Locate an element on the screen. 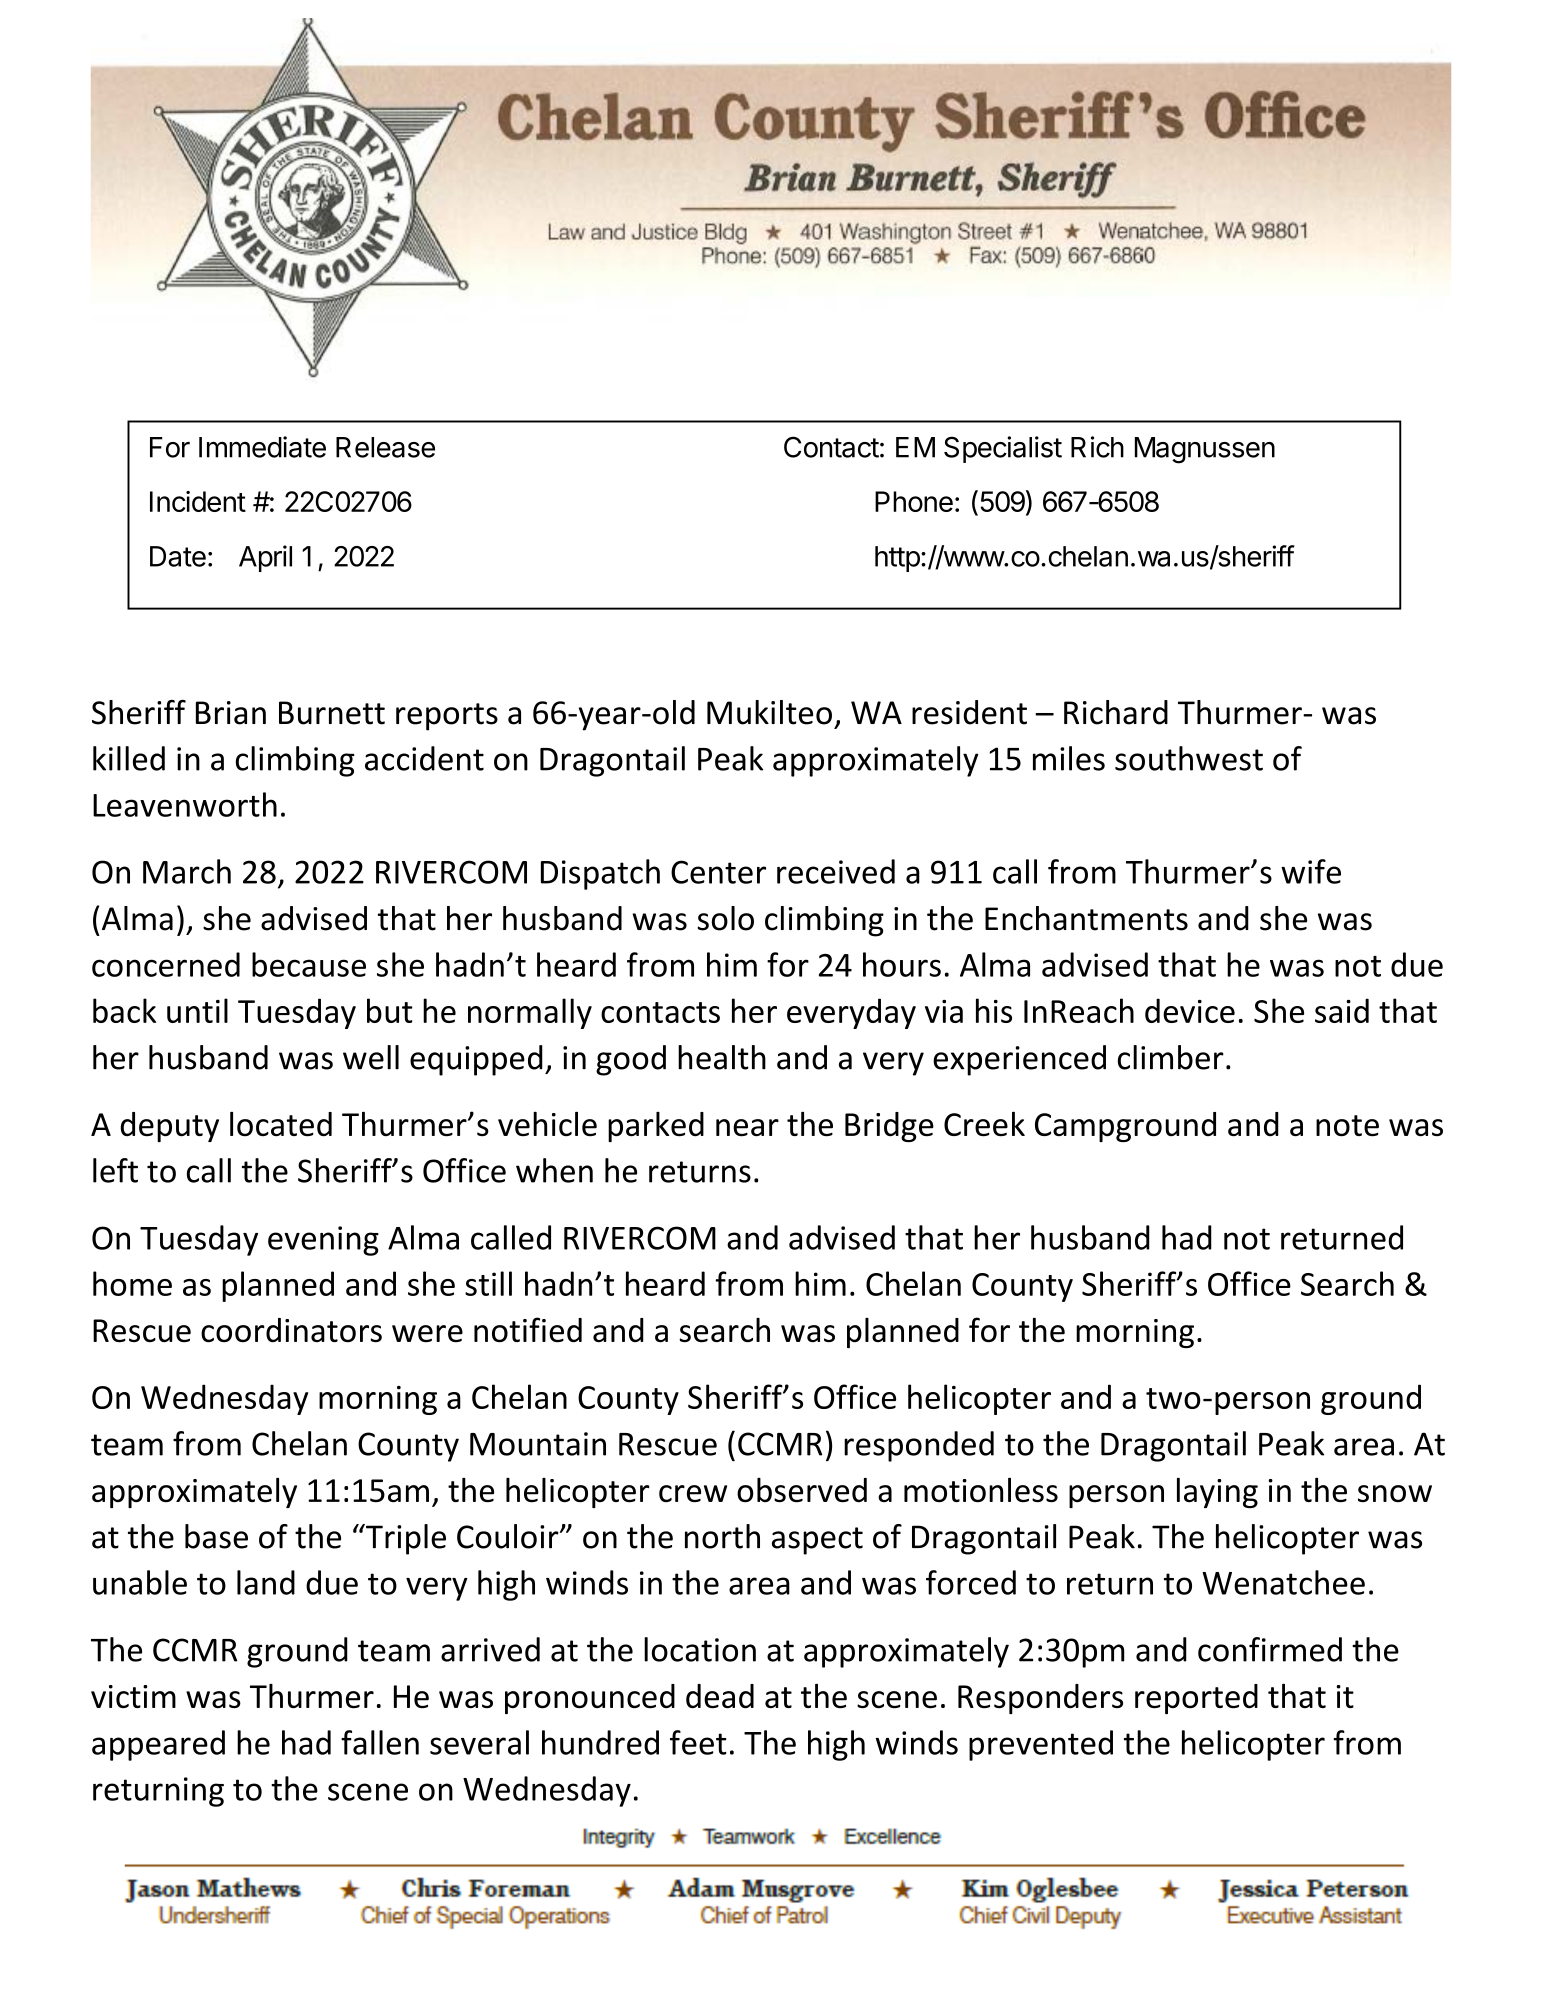 The height and width of the screenshot is (1996, 1542). located is located at coordinates (281, 1124).
